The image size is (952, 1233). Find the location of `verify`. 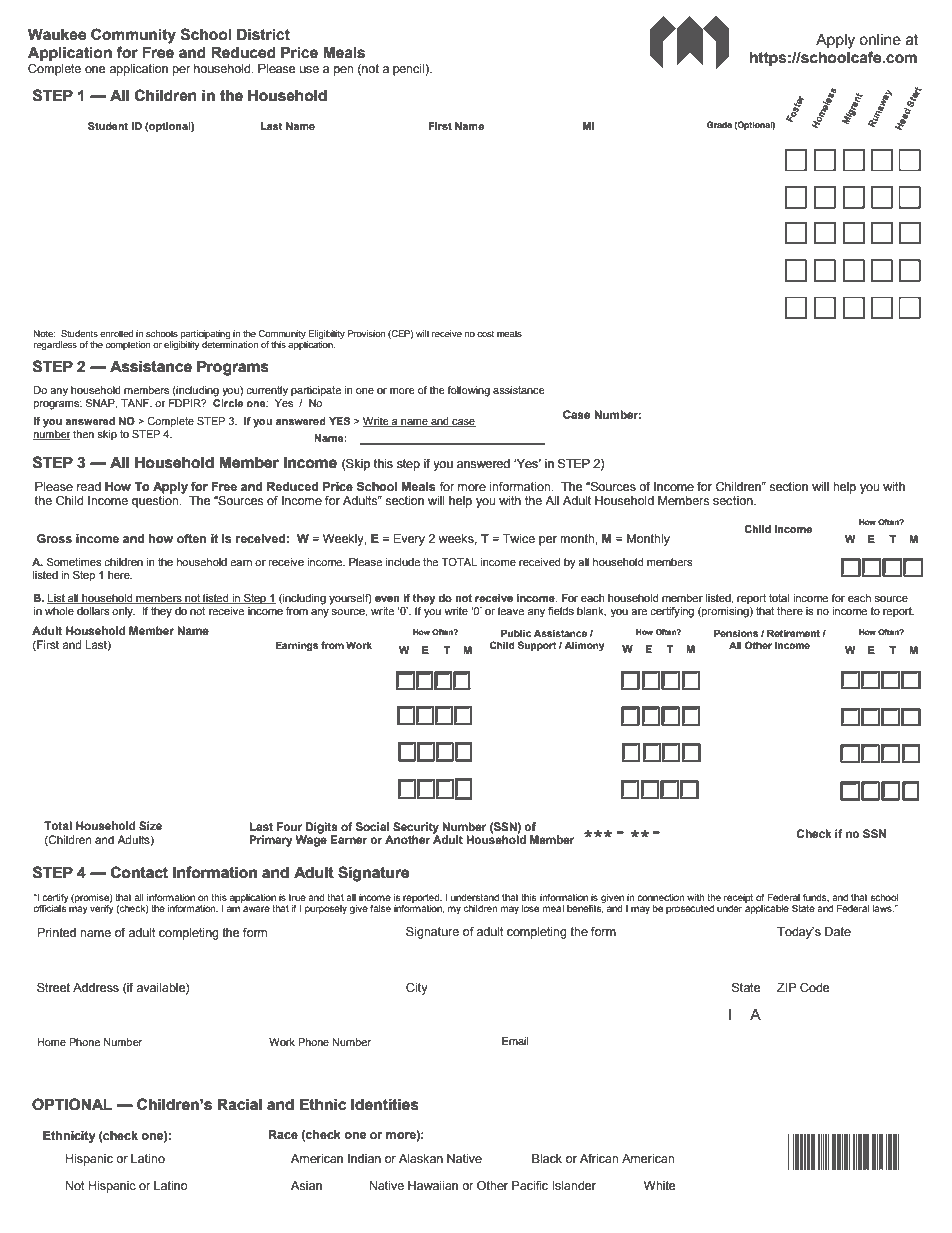

verify is located at coordinates (102, 908).
